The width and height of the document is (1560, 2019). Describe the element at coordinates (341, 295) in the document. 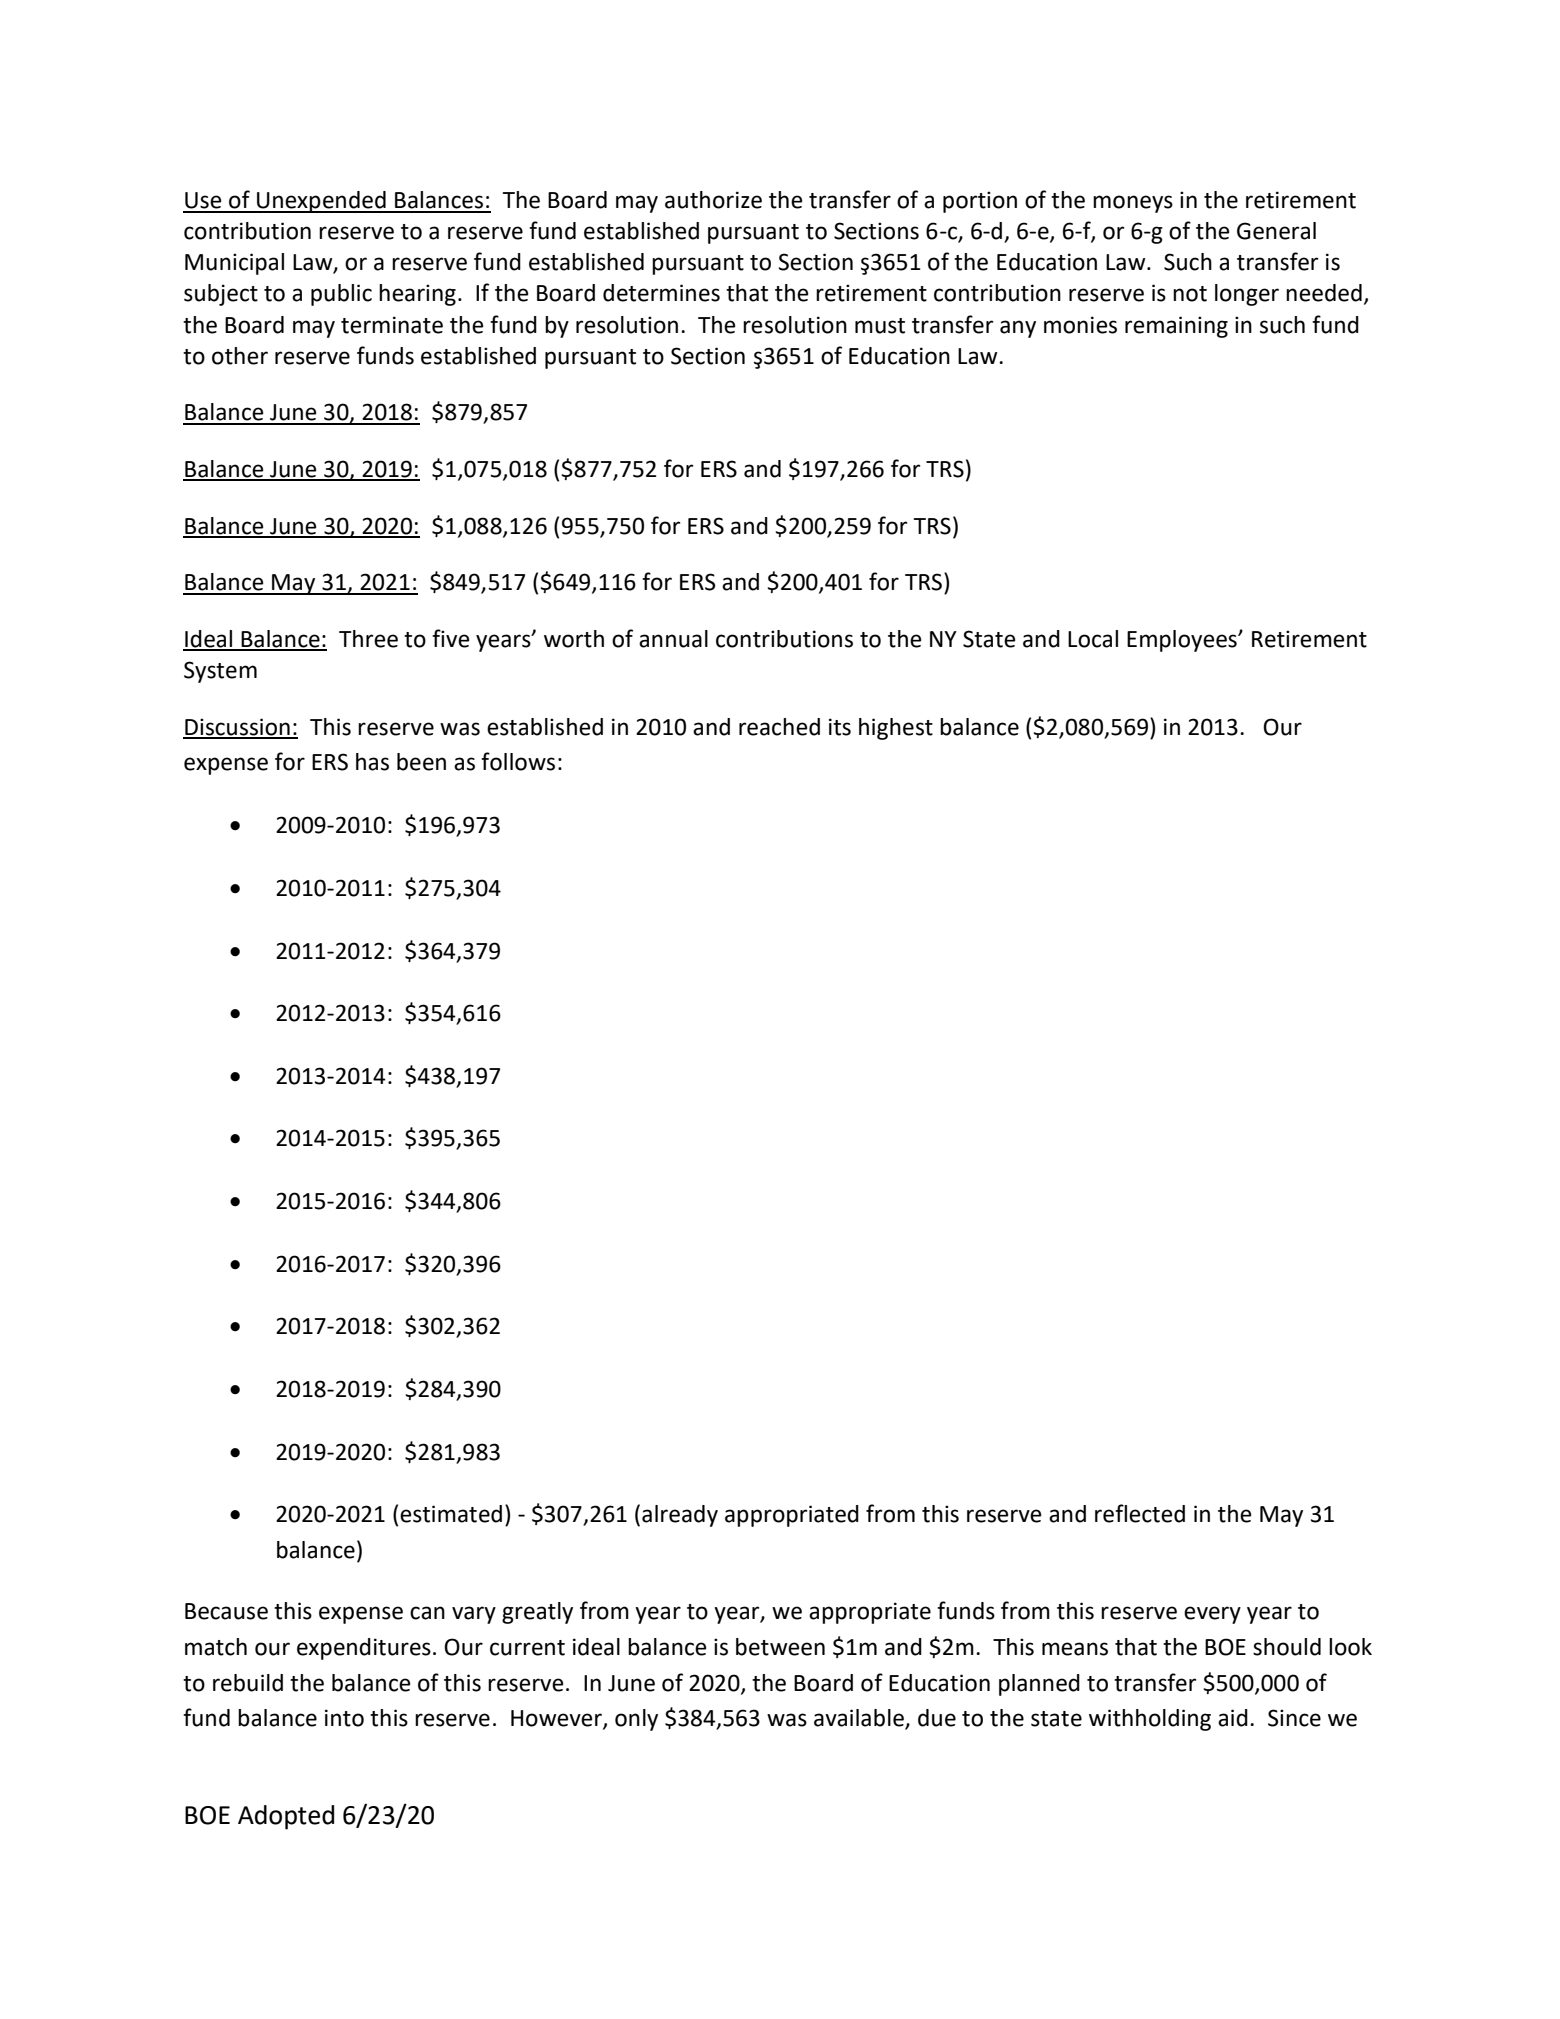

I see `public` at that location.
